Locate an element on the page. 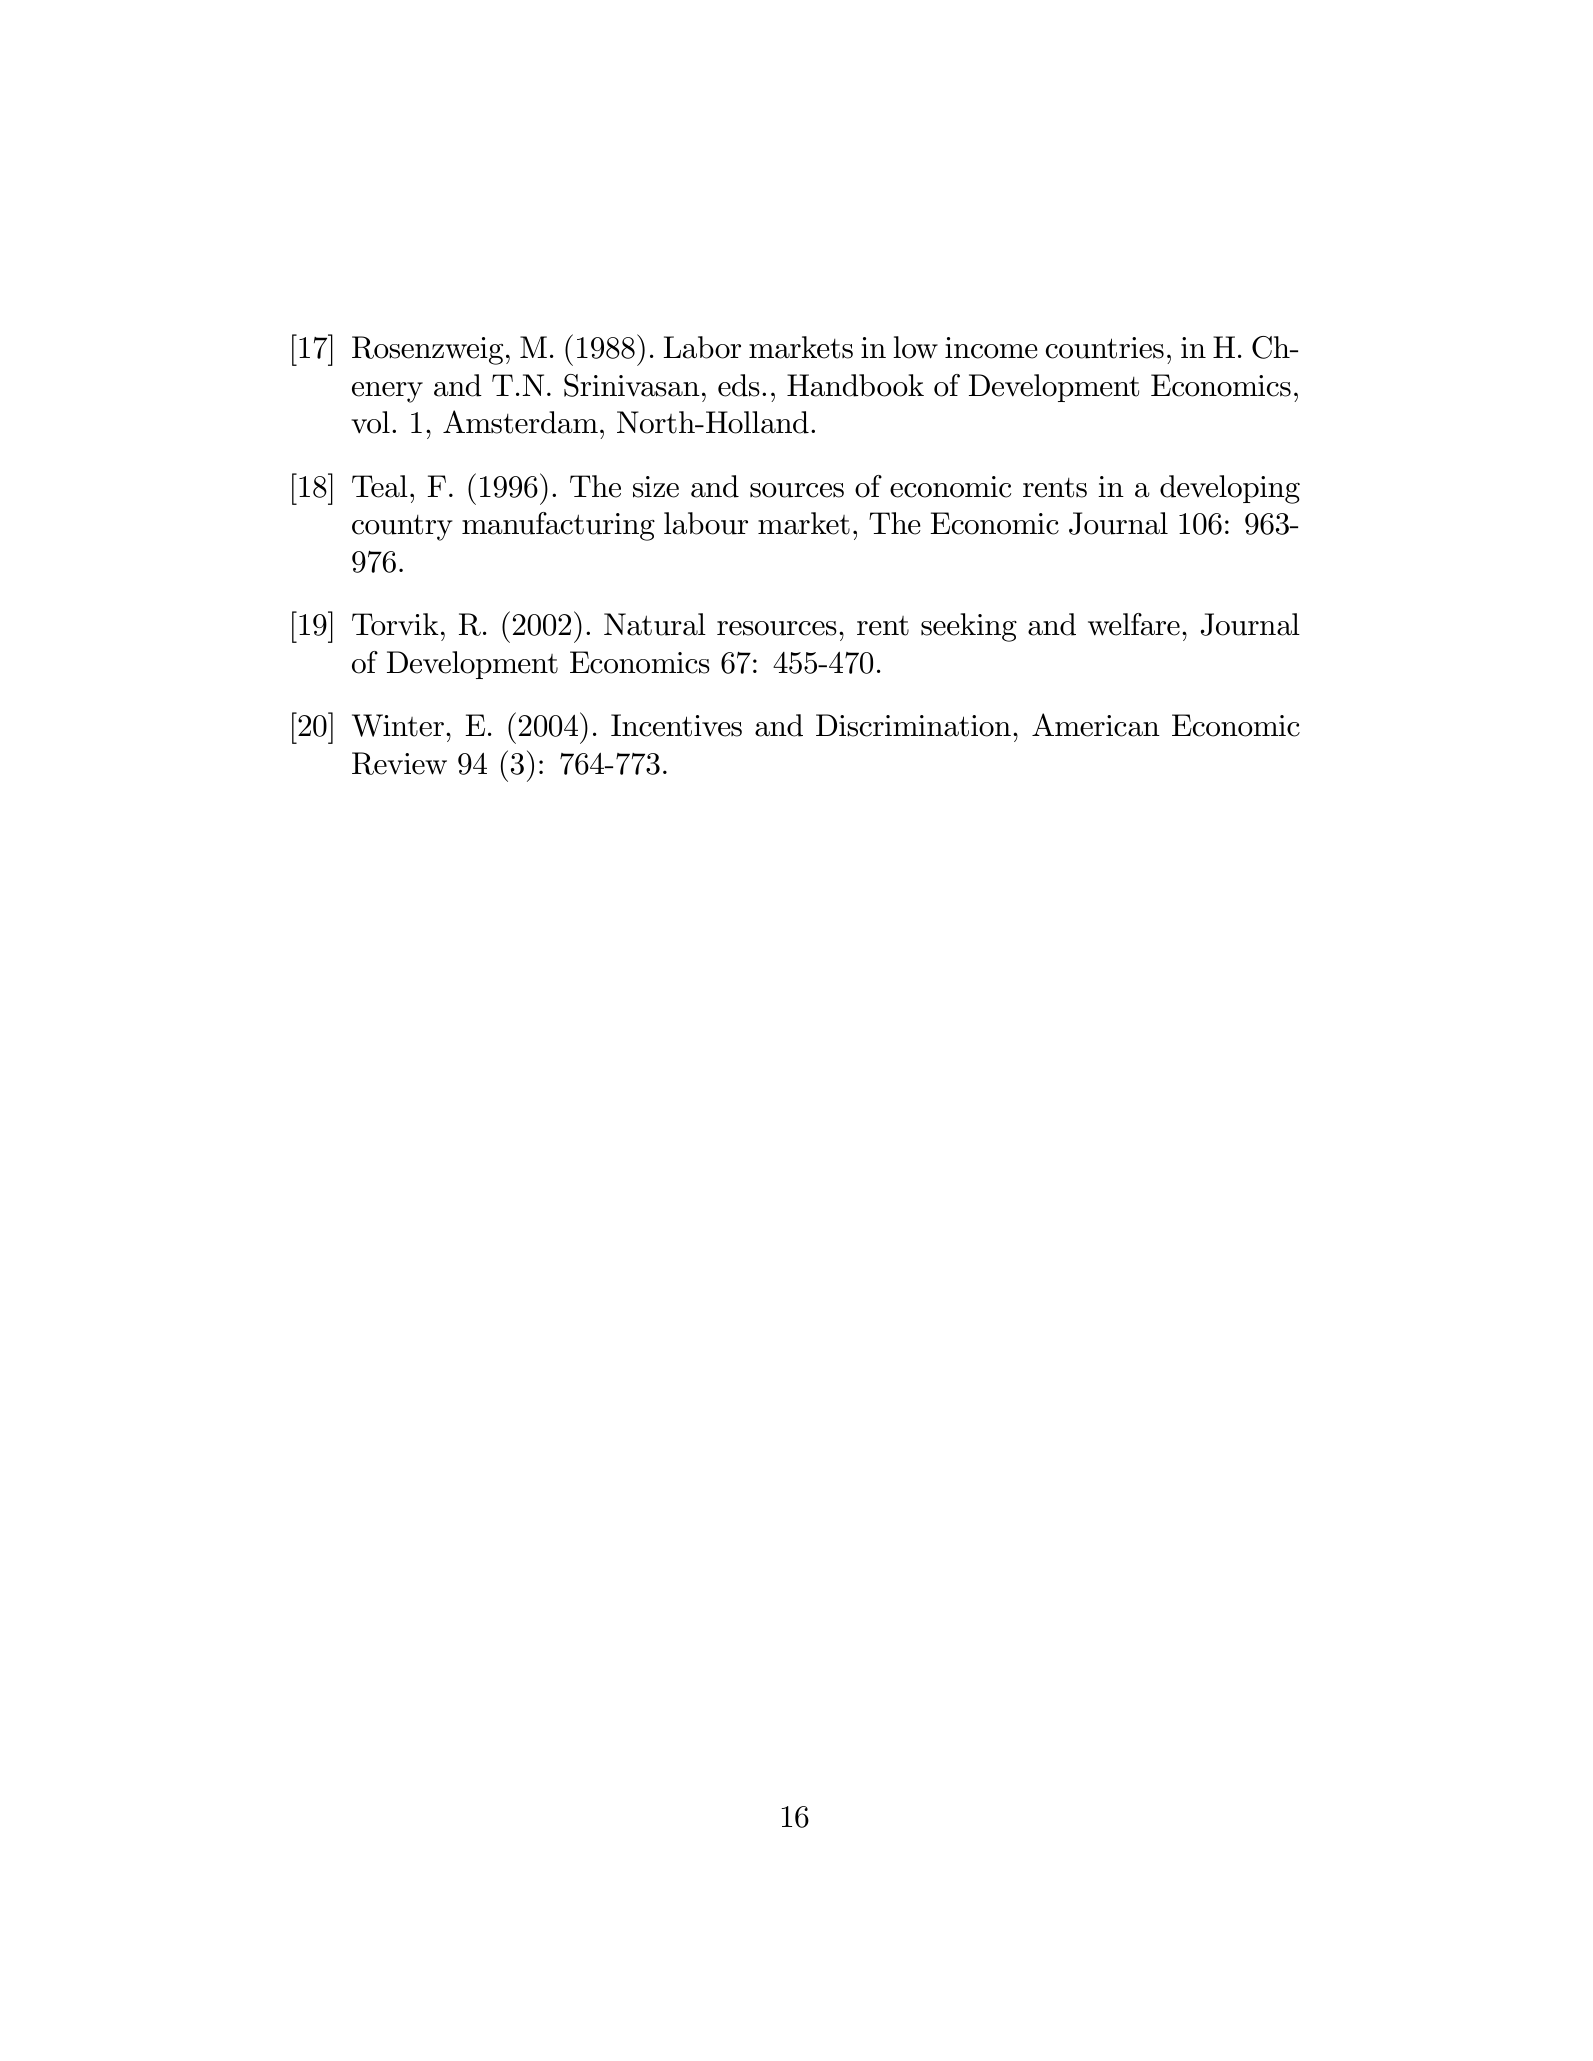  labour is located at coordinates (706, 523).
